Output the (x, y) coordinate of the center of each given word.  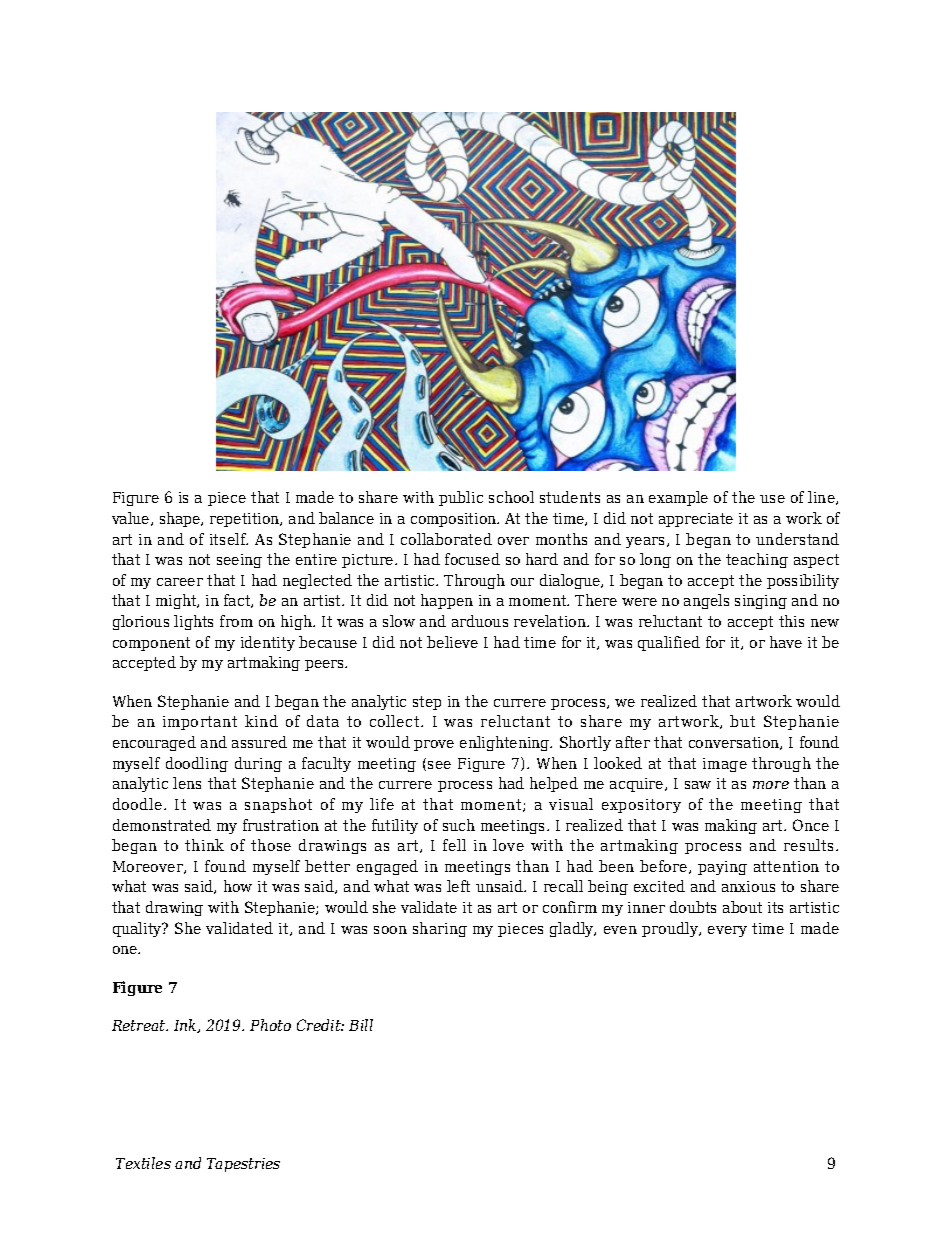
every (727, 931)
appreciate (696, 520)
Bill (361, 1025)
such (459, 825)
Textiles (143, 1163)
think (204, 845)
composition (455, 520)
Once (811, 825)
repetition (246, 520)
